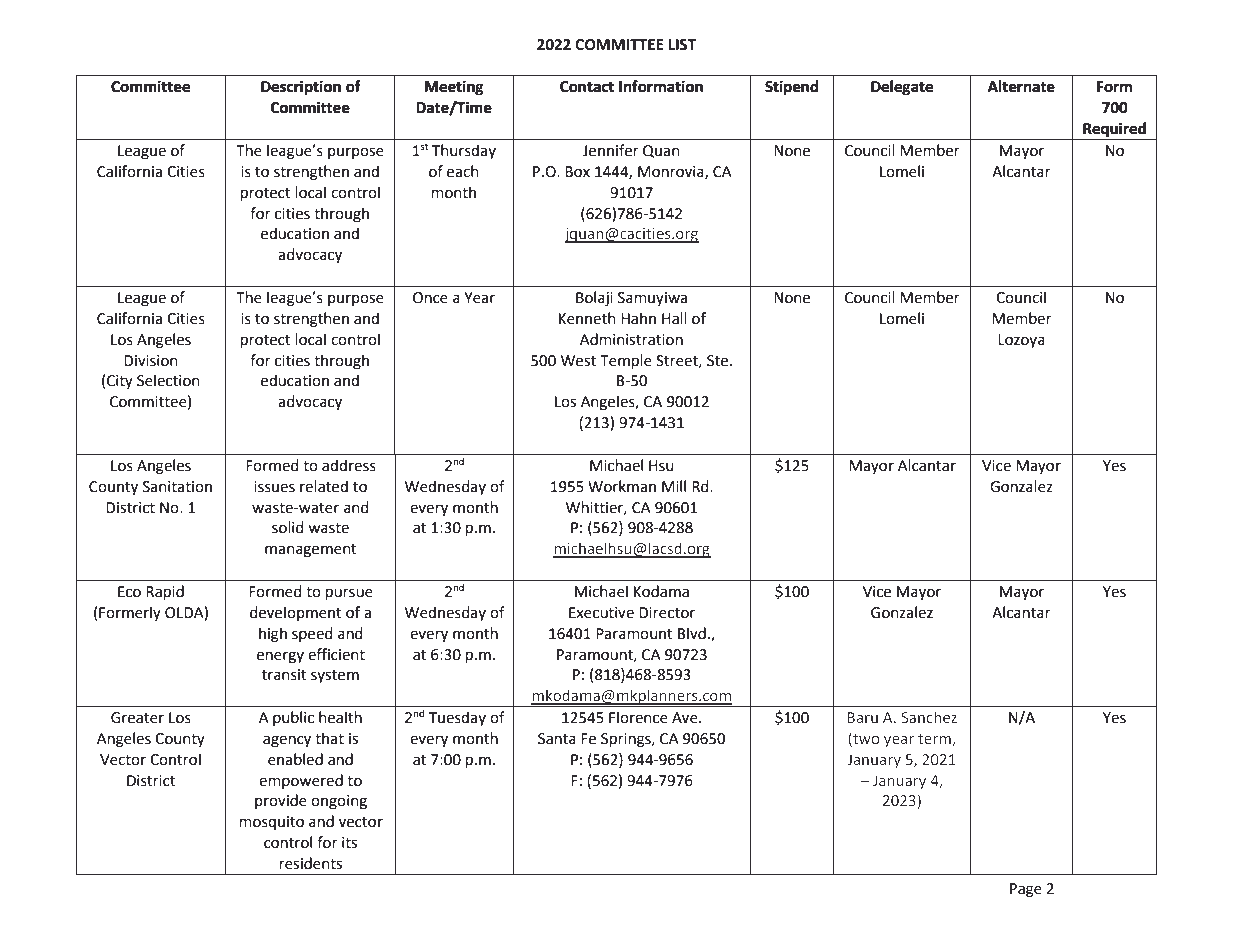 The image size is (1233, 952). Describe the element at coordinates (1026, 890) in the screenshot. I see `Page` at that location.
